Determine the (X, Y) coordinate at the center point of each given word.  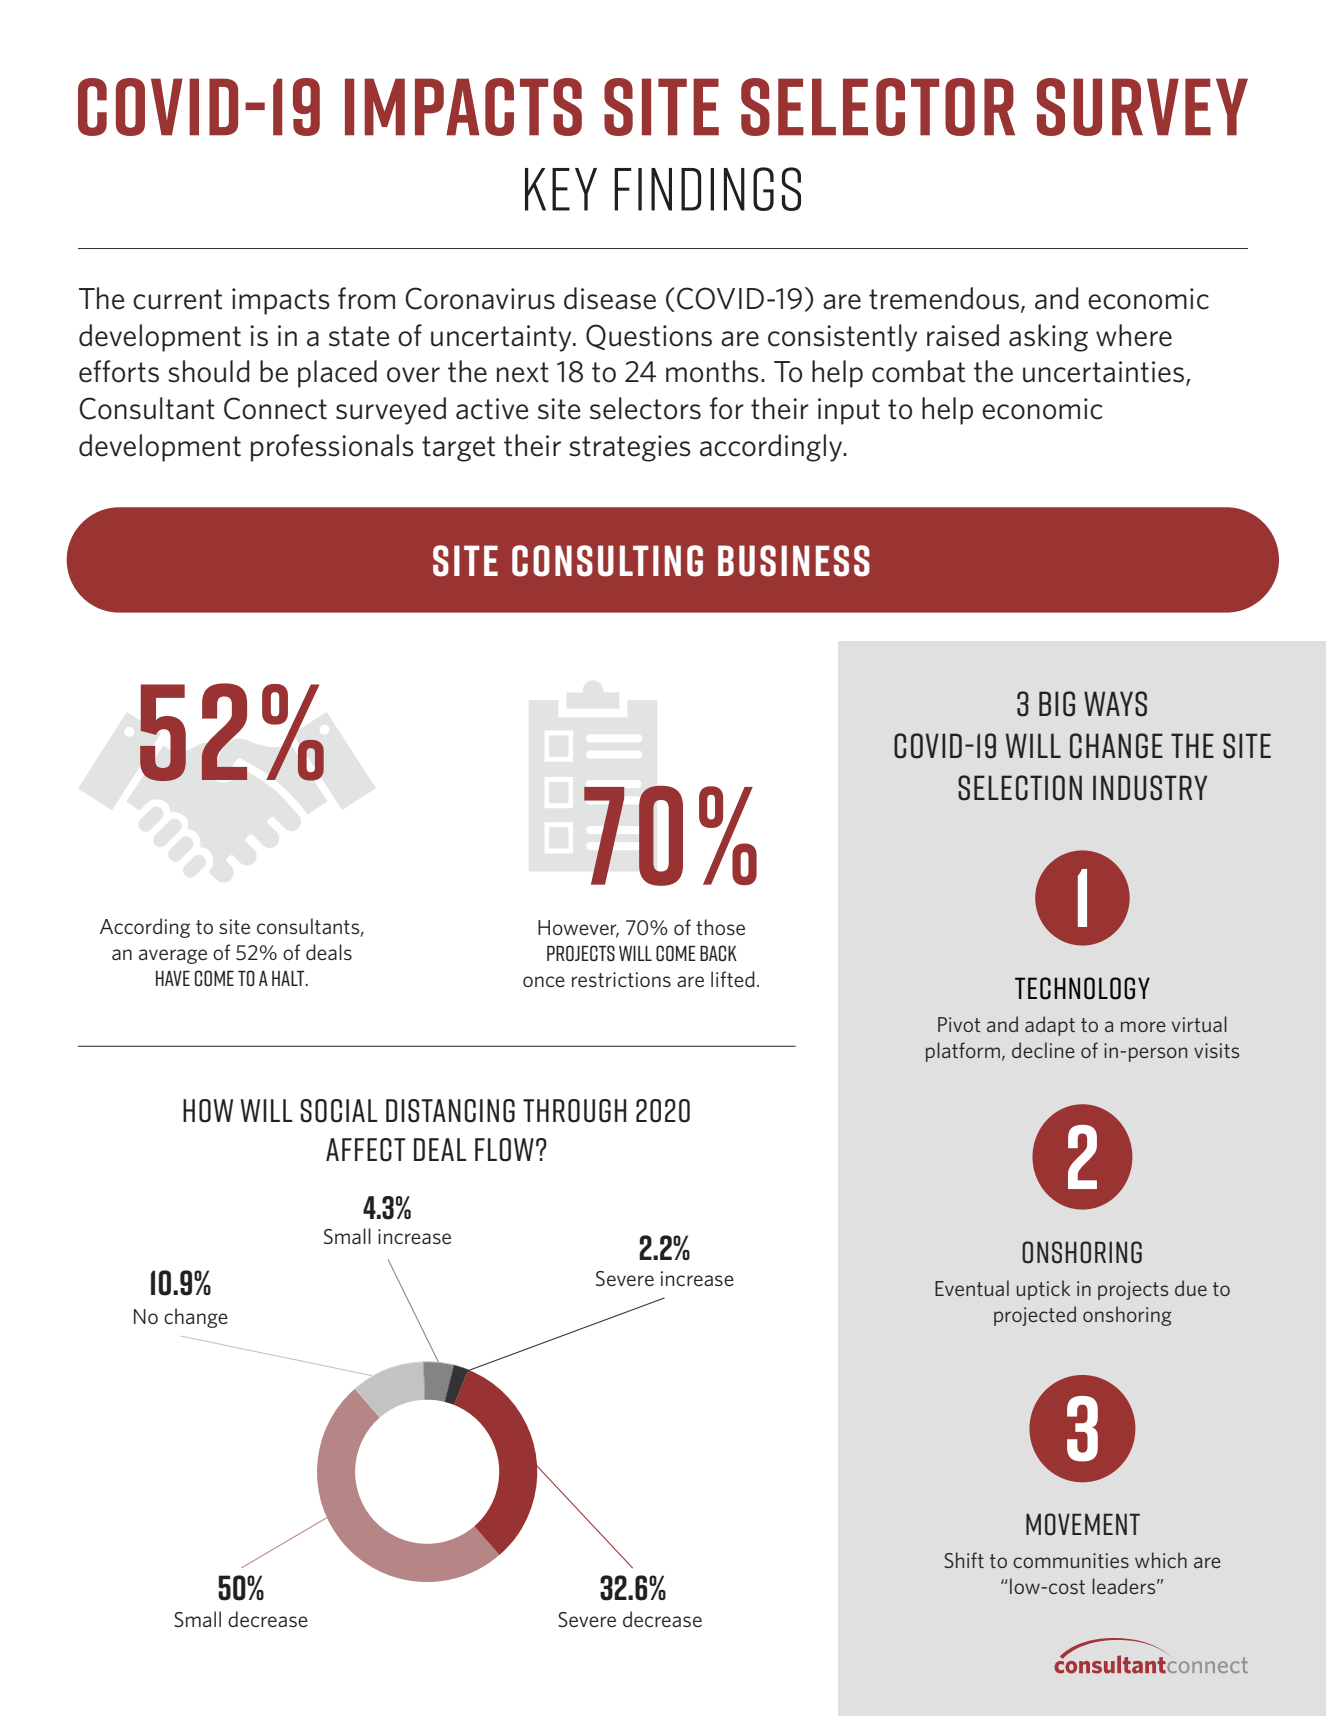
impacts (281, 301)
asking (1048, 338)
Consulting (607, 561)
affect (366, 1150)
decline (1043, 1050)
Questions (649, 337)
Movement (1083, 1524)
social (339, 1111)
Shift (964, 1560)
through (574, 1111)
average (173, 956)
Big (1057, 704)
